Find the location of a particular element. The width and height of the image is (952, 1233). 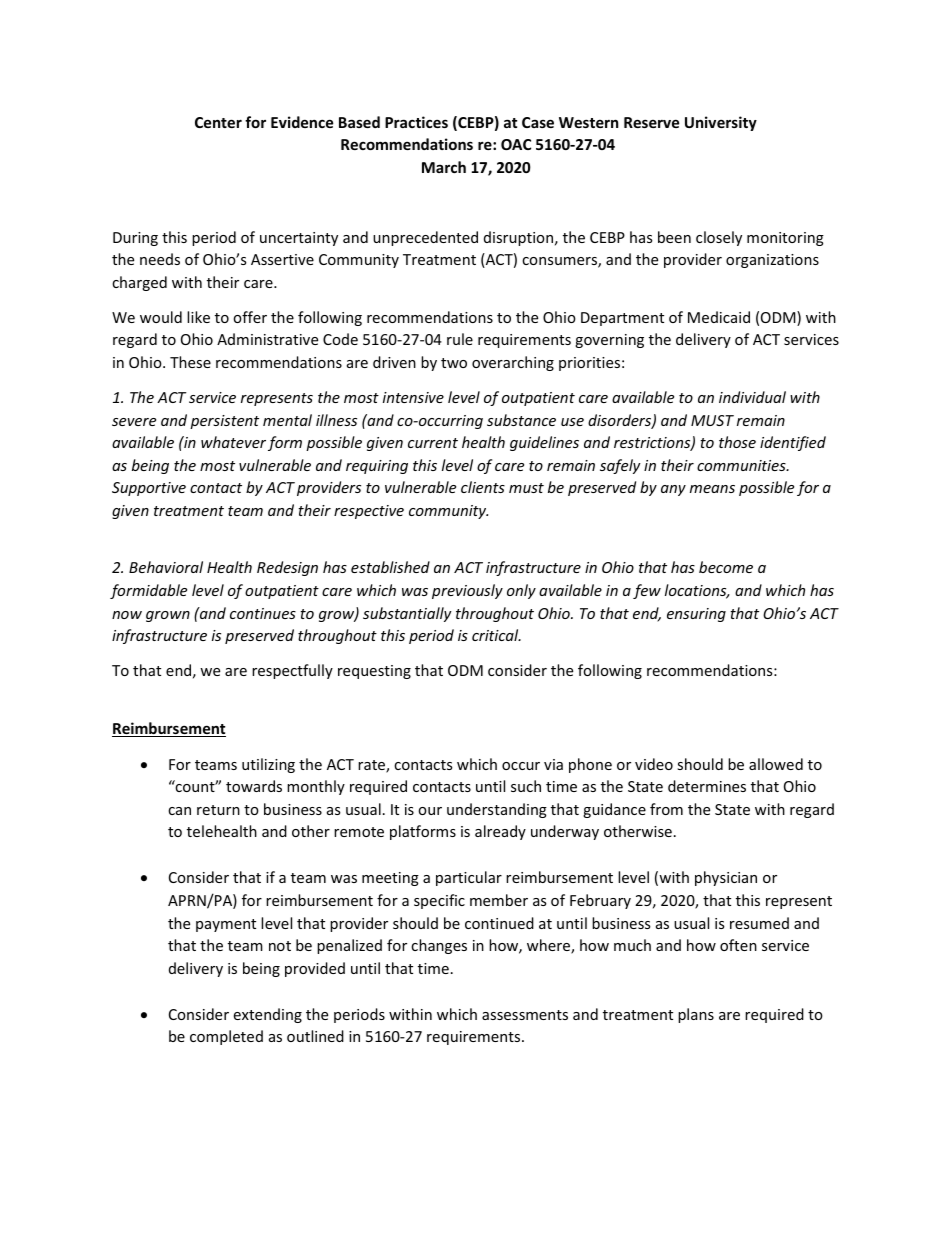

completed is located at coordinates (226, 1037).
